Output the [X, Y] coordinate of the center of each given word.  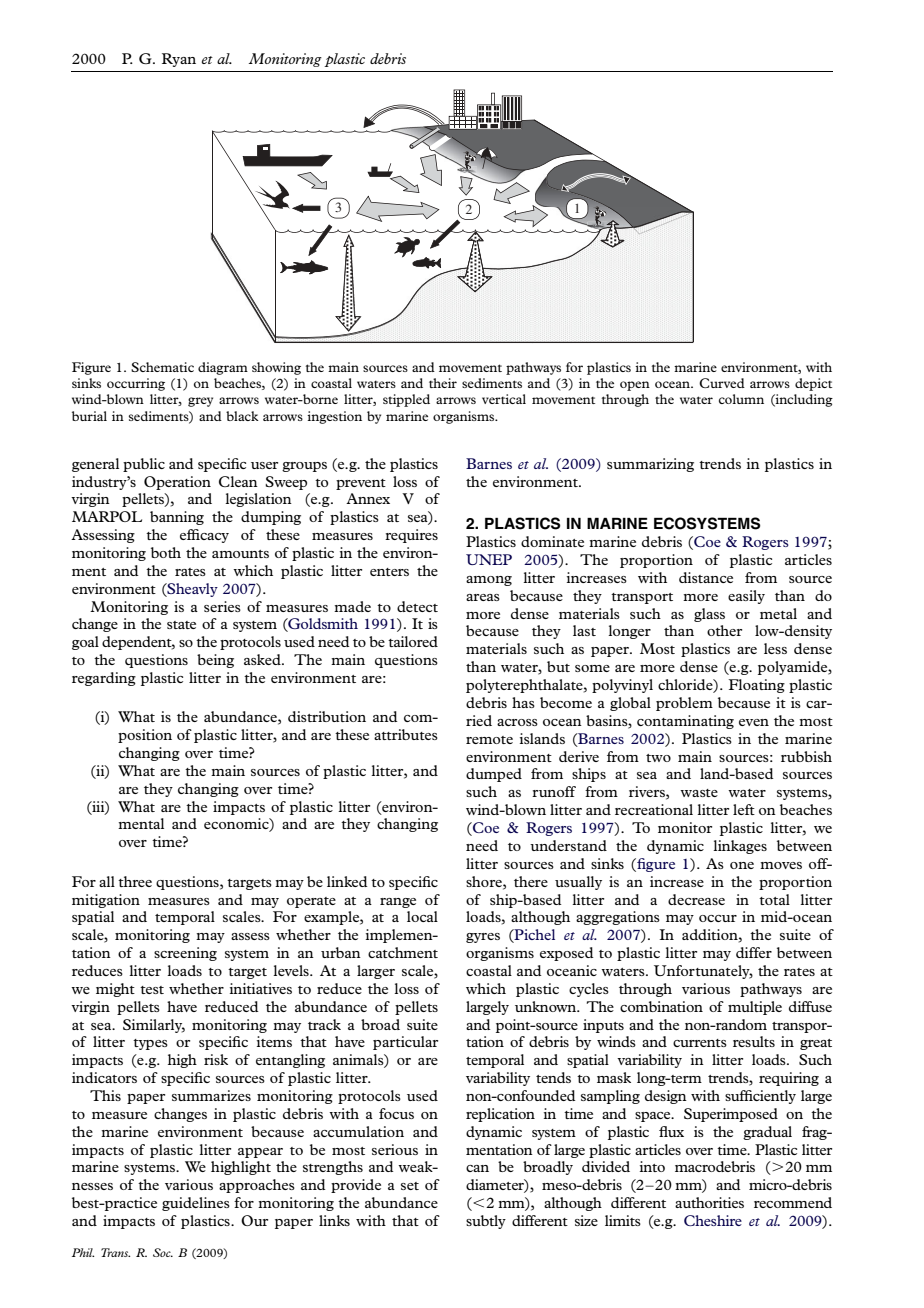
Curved [722, 383]
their [443, 383]
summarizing [650, 465]
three [135, 881]
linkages [740, 847]
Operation [177, 483]
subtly [486, 1222]
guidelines [196, 1204]
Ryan [179, 60]
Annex [368, 498]
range [398, 903]
